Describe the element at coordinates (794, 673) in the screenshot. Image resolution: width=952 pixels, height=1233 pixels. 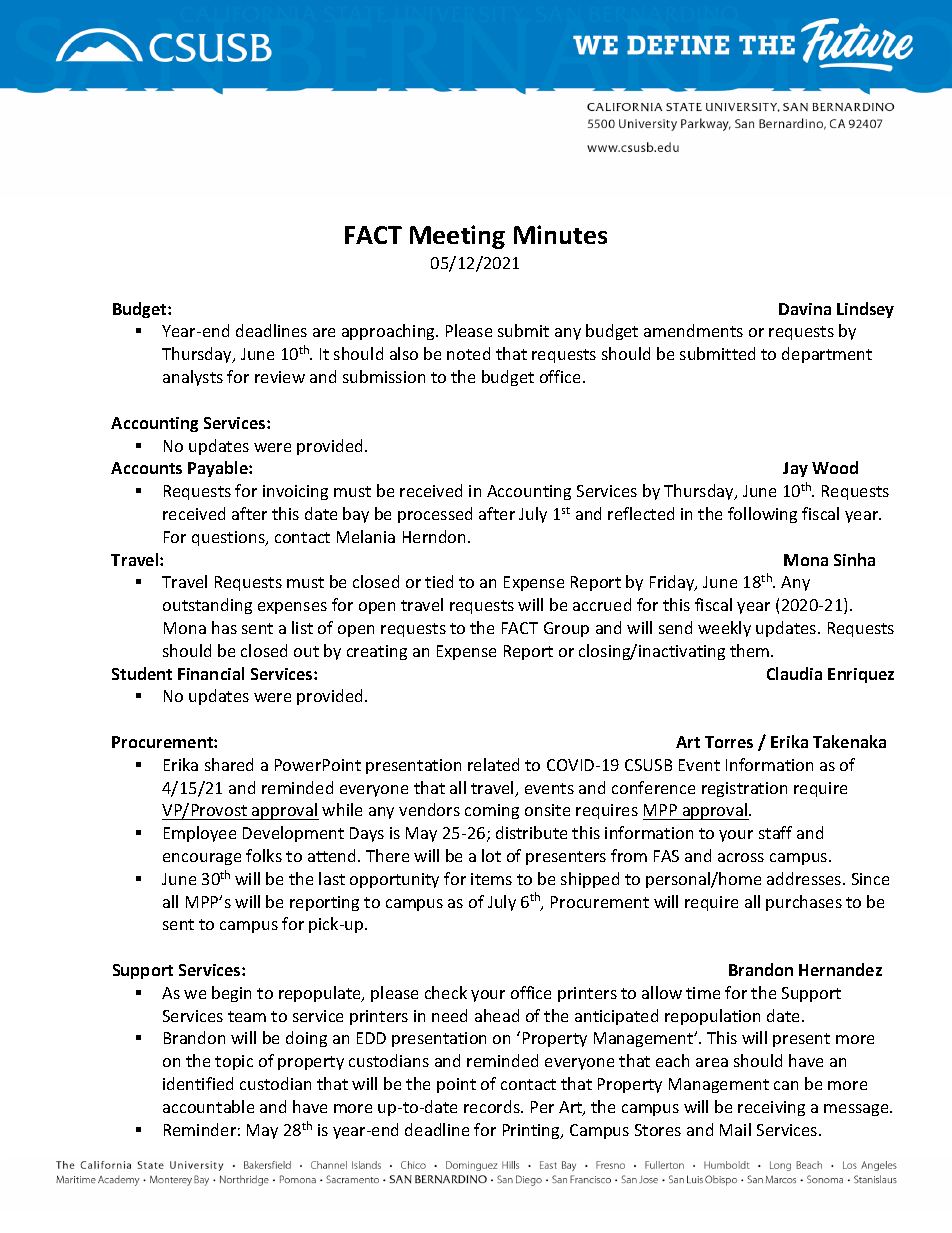
I see `Claudia` at that location.
